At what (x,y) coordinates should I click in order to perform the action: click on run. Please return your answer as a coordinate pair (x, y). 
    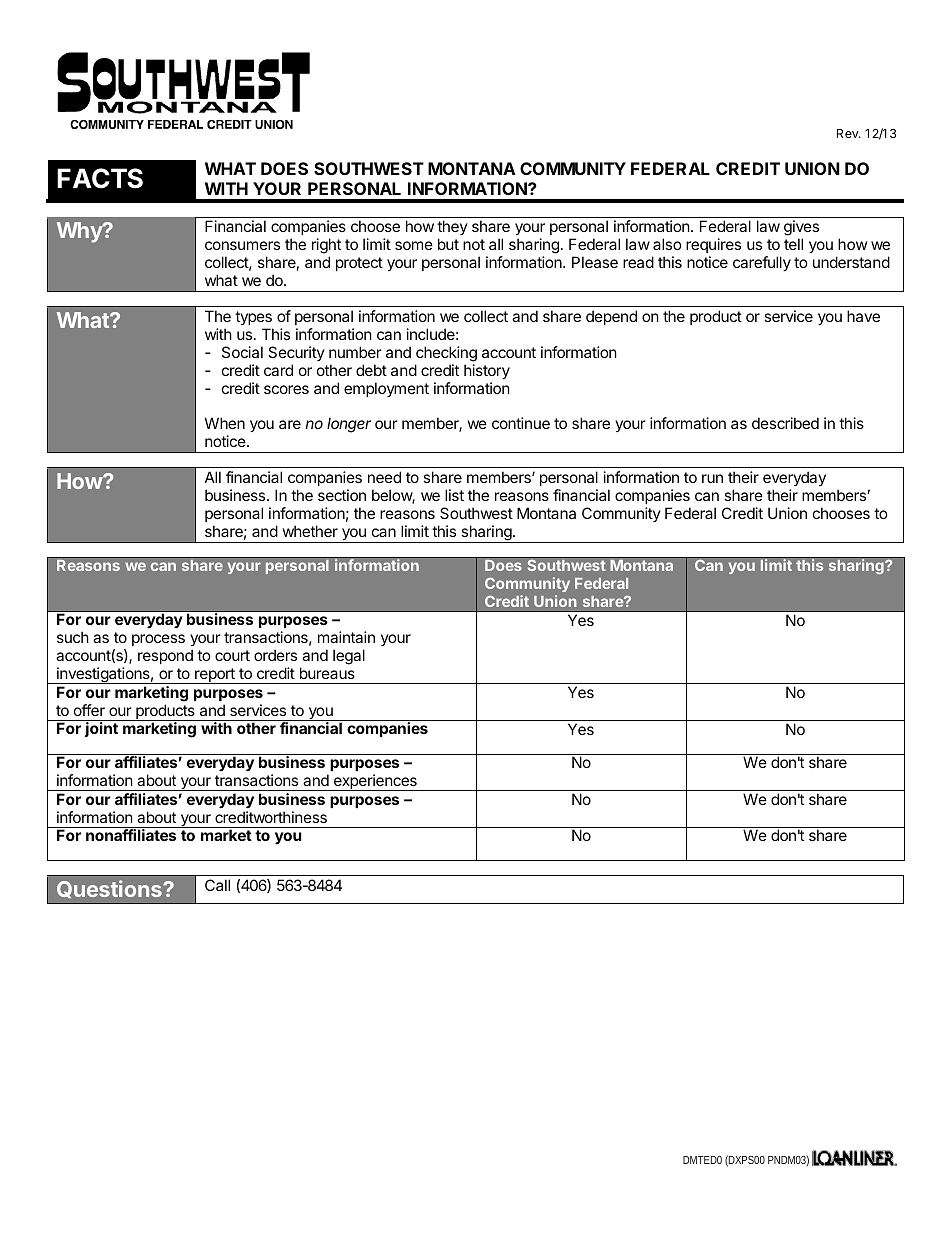
    Looking at the image, I should click on (712, 478).
